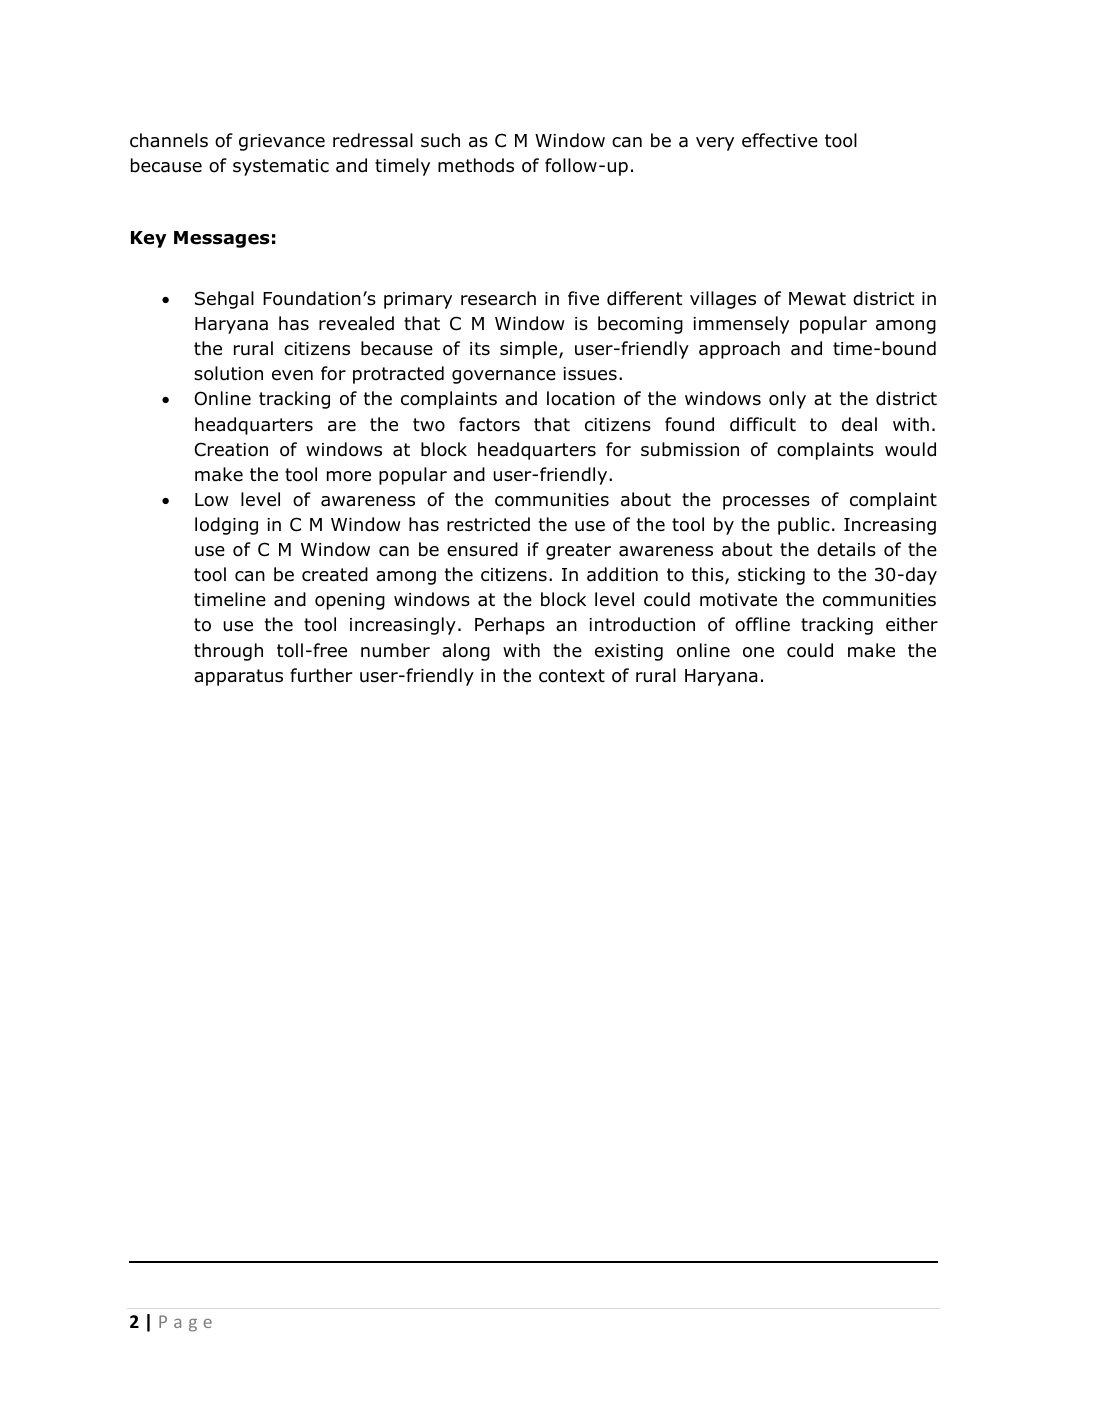 The height and width of the image is (1423, 1099). I want to click on methods, so click(476, 165).
